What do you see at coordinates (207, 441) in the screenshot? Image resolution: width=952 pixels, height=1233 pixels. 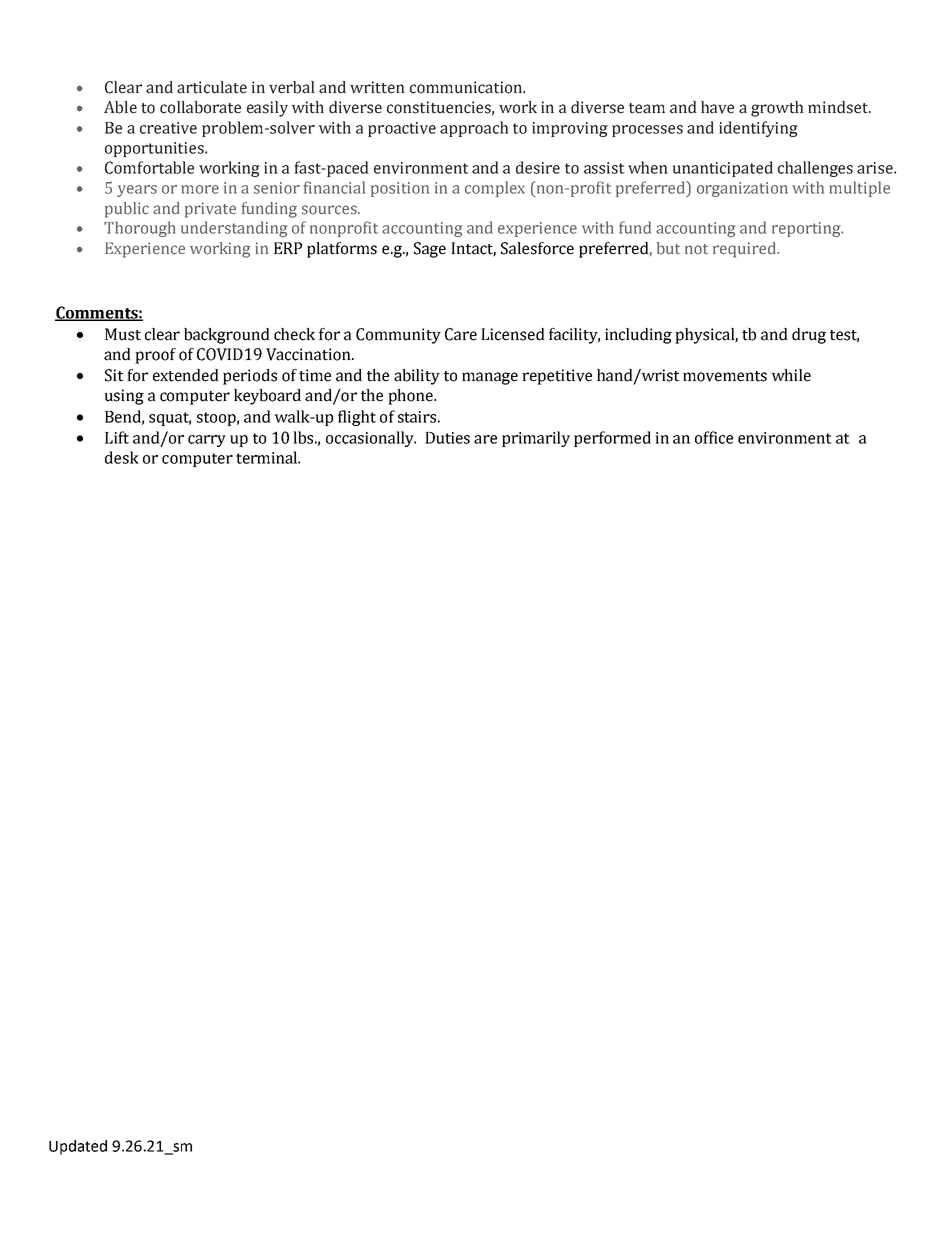 I see `carry` at bounding box center [207, 441].
